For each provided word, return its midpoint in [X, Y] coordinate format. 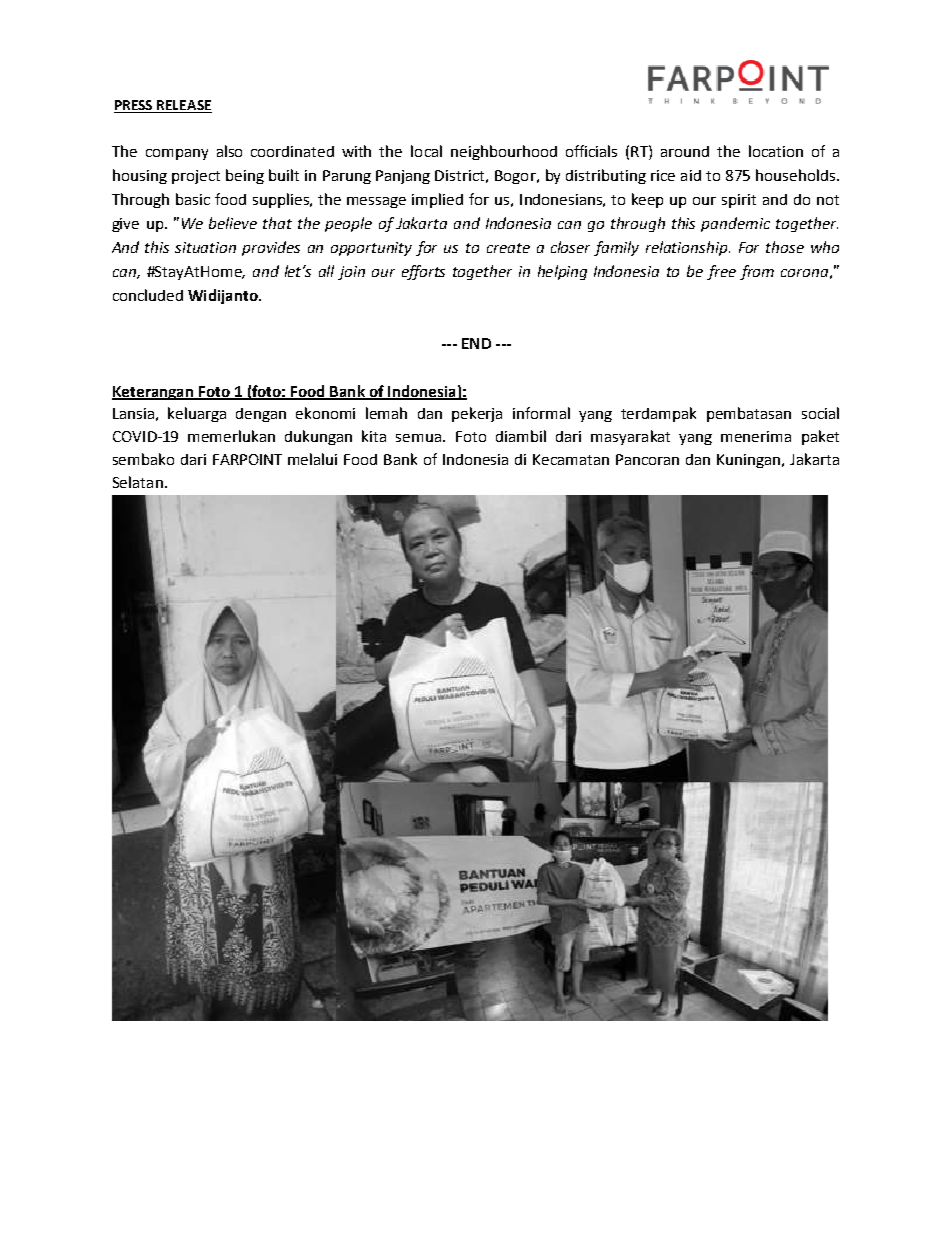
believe [233, 223]
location [776, 151]
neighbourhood [504, 152]
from [757, 272]
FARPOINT [247, 459]
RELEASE [184, 105]
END [476, 343]
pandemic [735, 224]
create [508, 248]
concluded [148, 295]
